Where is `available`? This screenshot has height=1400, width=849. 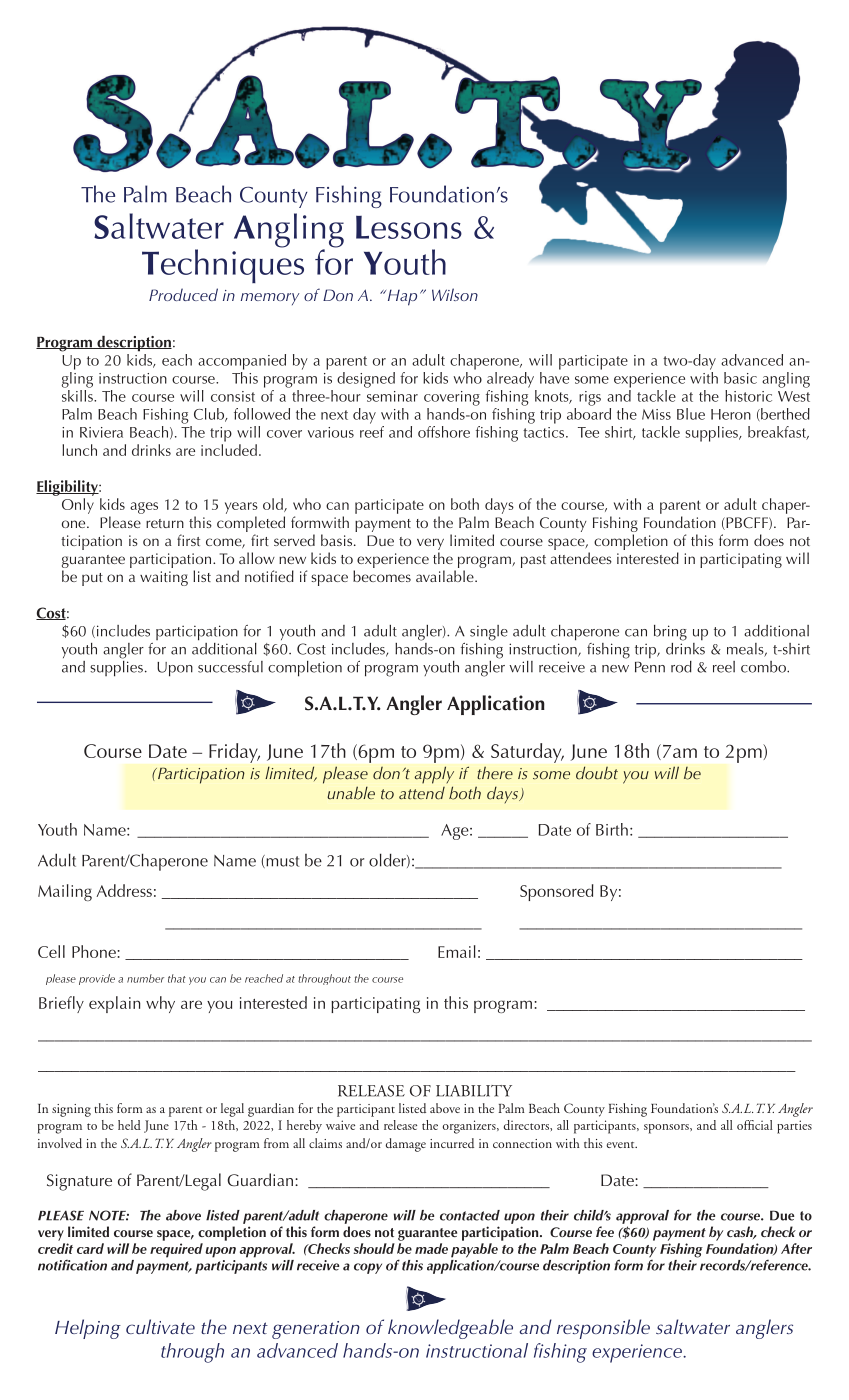
available is located at coordinates (446, 576).
